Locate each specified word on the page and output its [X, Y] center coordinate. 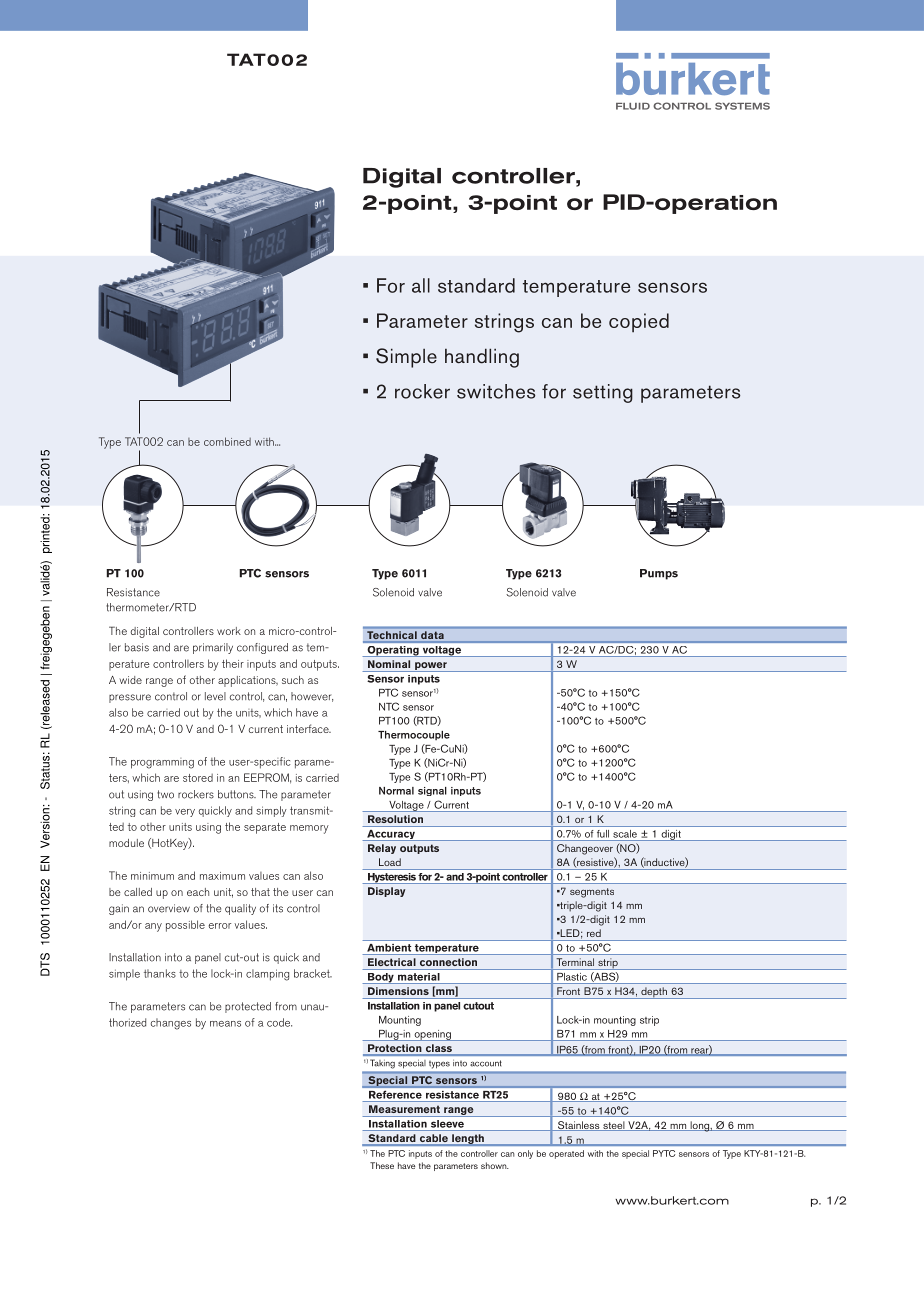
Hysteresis [391, 878]
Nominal [389, 664]
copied [639, 323]
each [198, 892]
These [382, 1165]
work [229, 631]
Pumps [659, 574]
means [225, 1024]
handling [482, 358]
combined [227, 441]
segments [592, 893]
